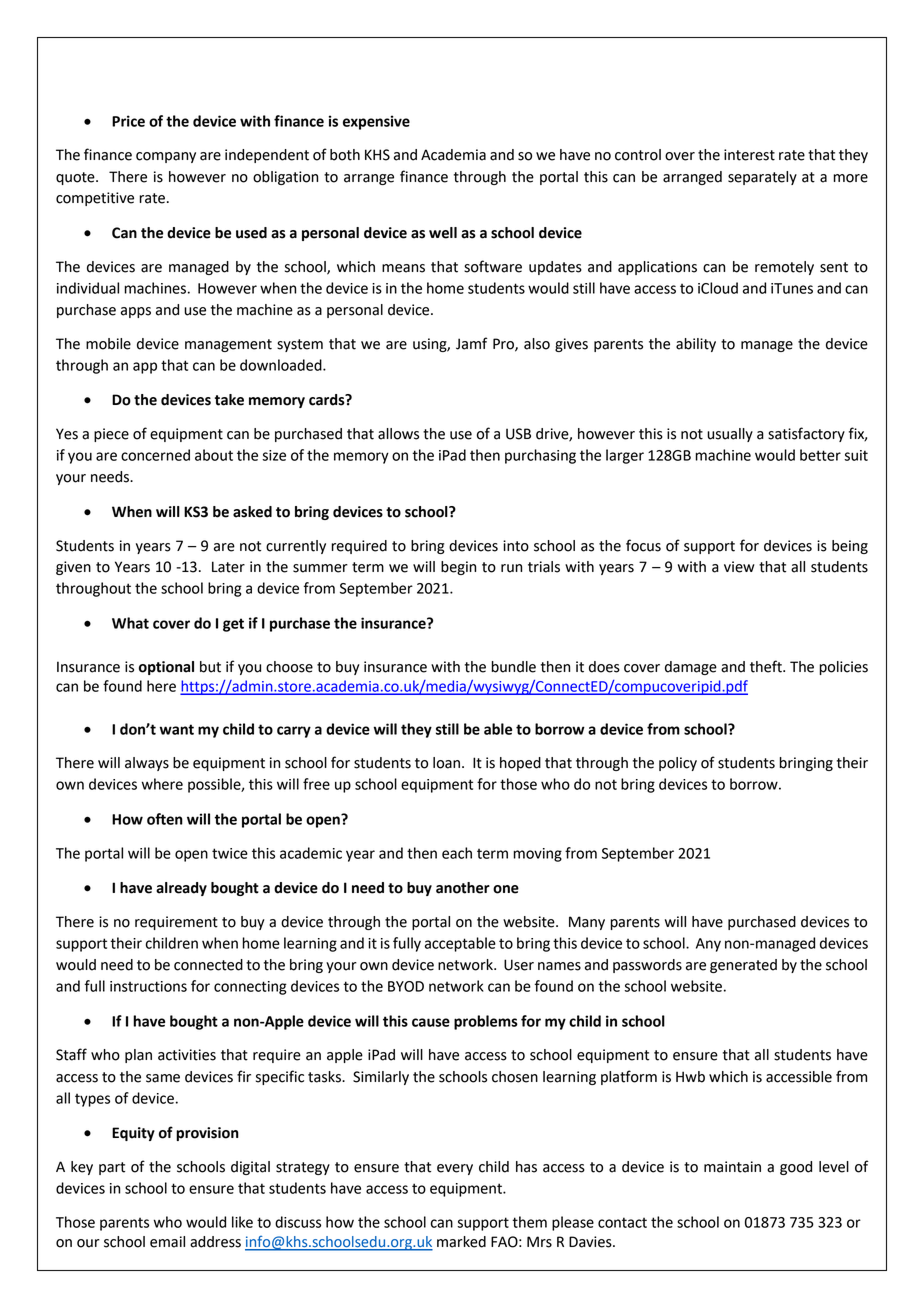 This screenshot has height=1308, width=924. Describe the element at coordinates (166, 668) in the screenshot. I see `optional` at that location.
